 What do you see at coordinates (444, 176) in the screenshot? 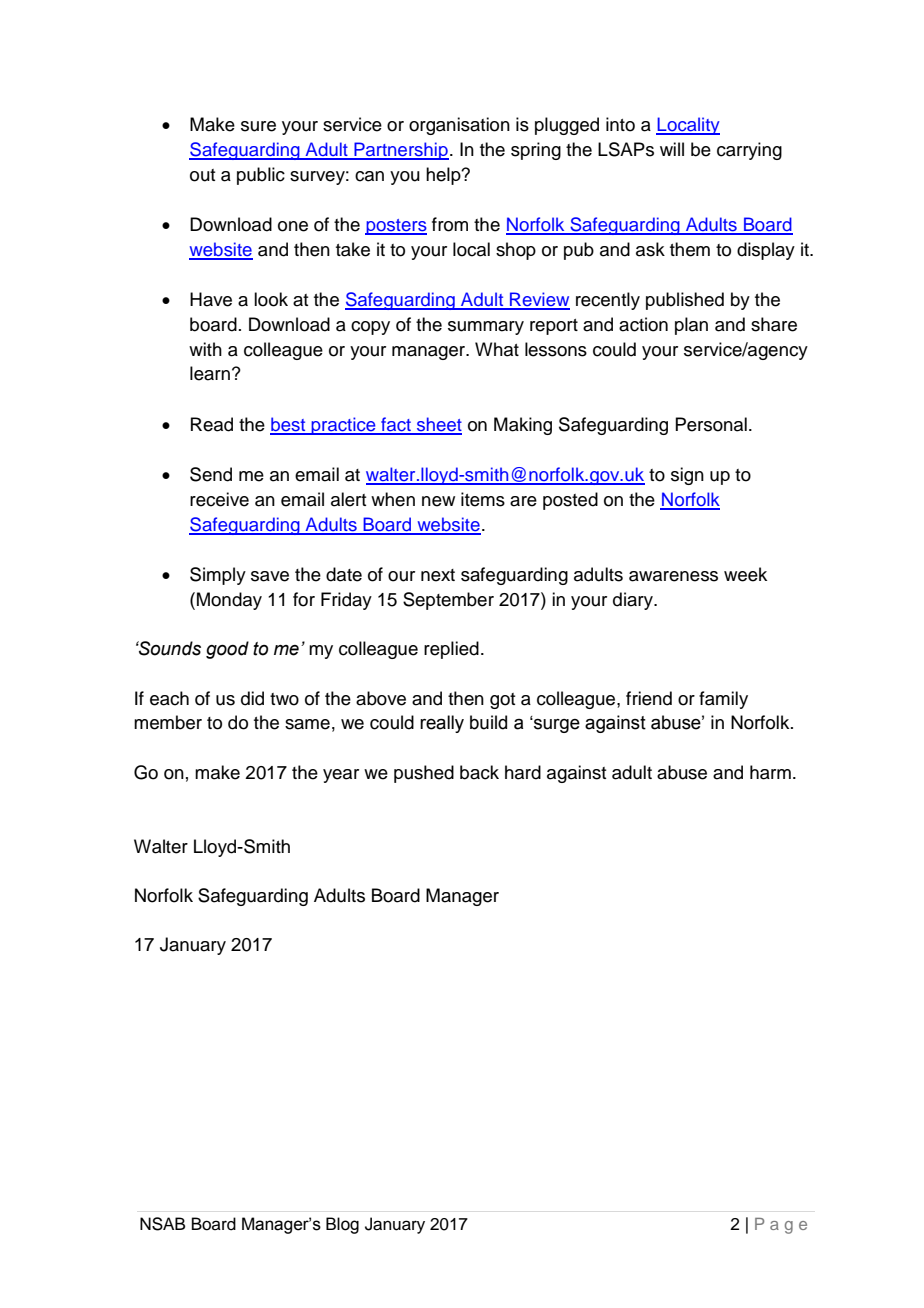
I see `help` at bounding box center [444, 176].
